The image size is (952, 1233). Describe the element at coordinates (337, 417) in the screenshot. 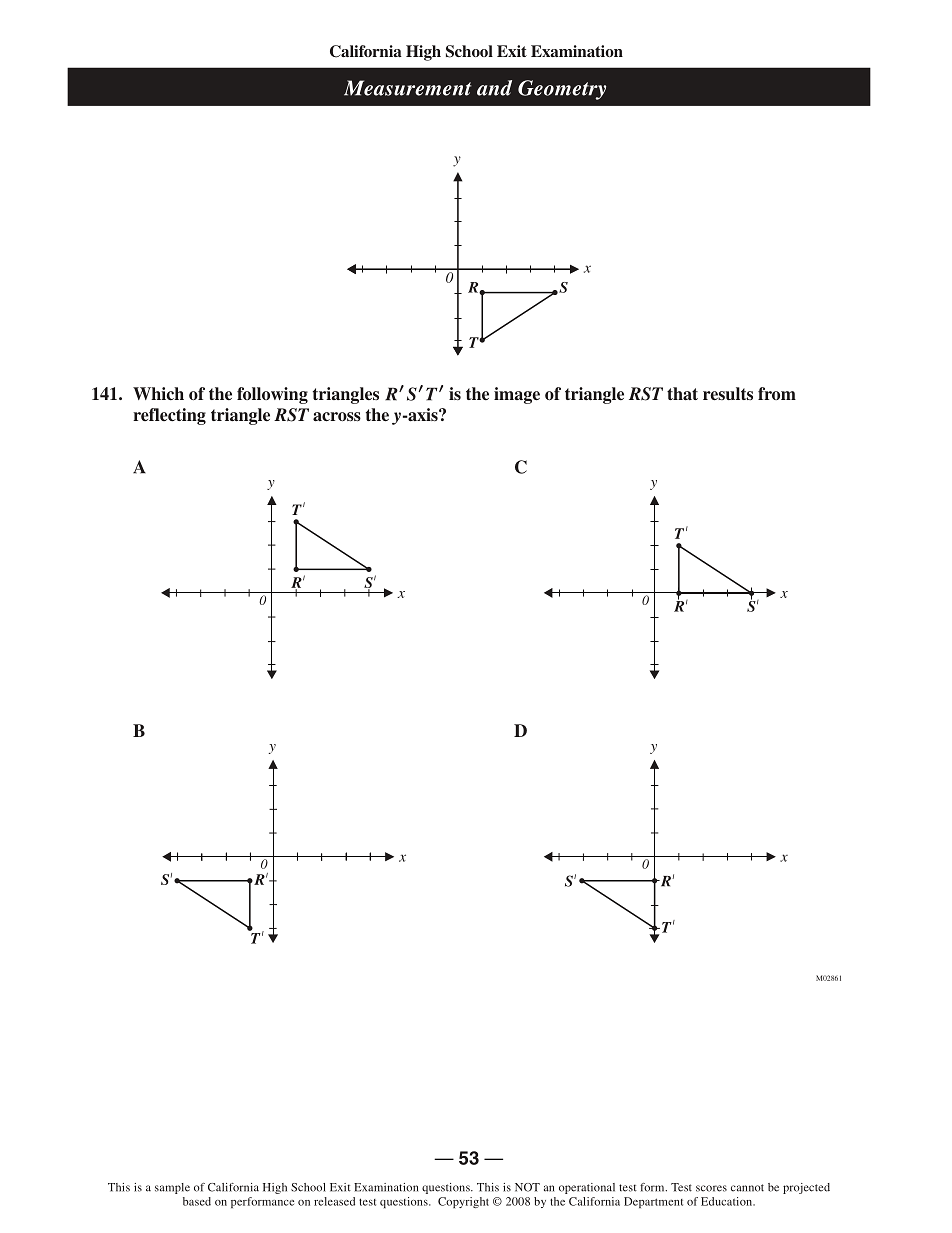

I see `across` at that location.
